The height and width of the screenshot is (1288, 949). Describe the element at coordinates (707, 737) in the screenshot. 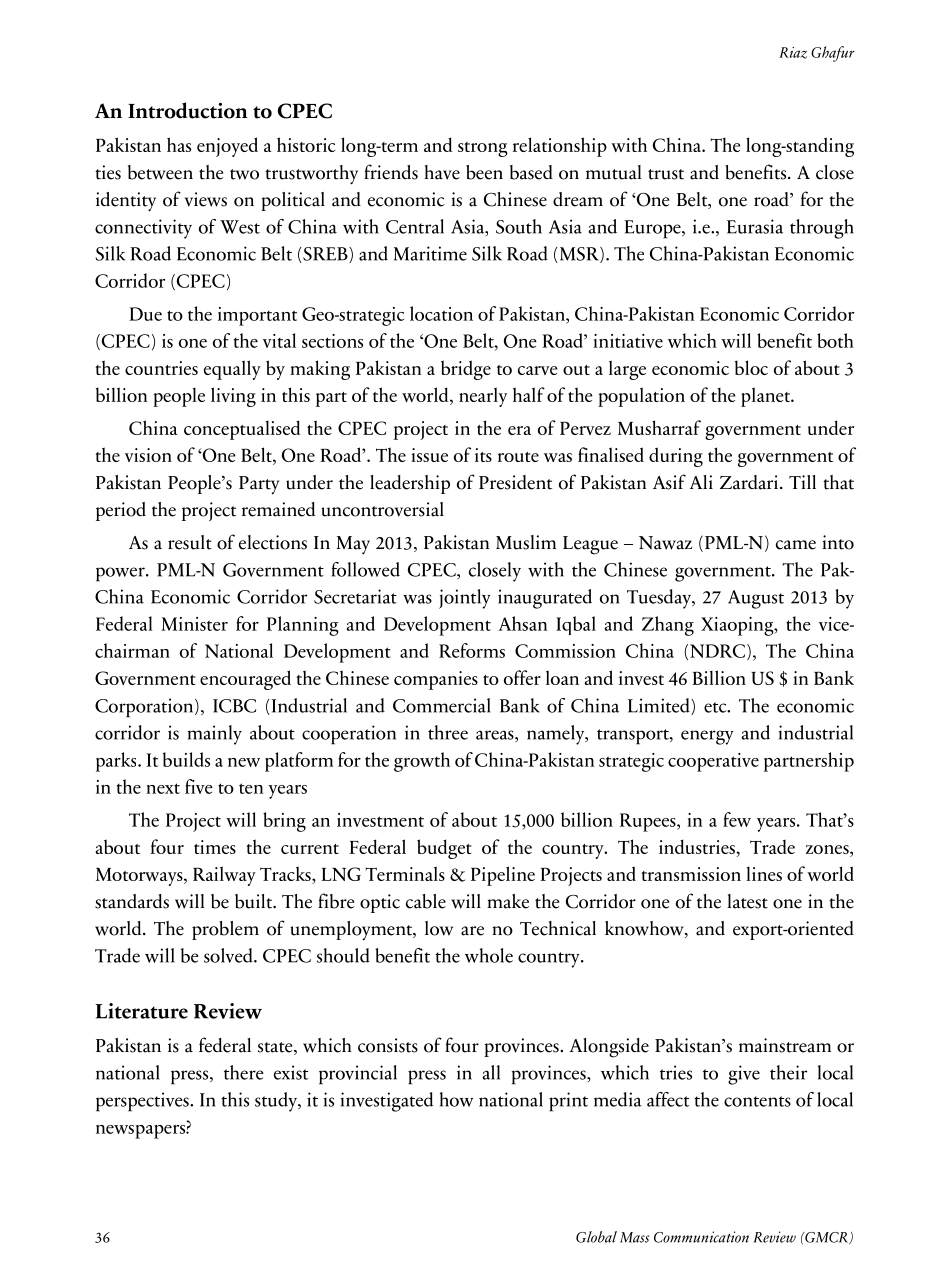

I see `energy` at that location.
